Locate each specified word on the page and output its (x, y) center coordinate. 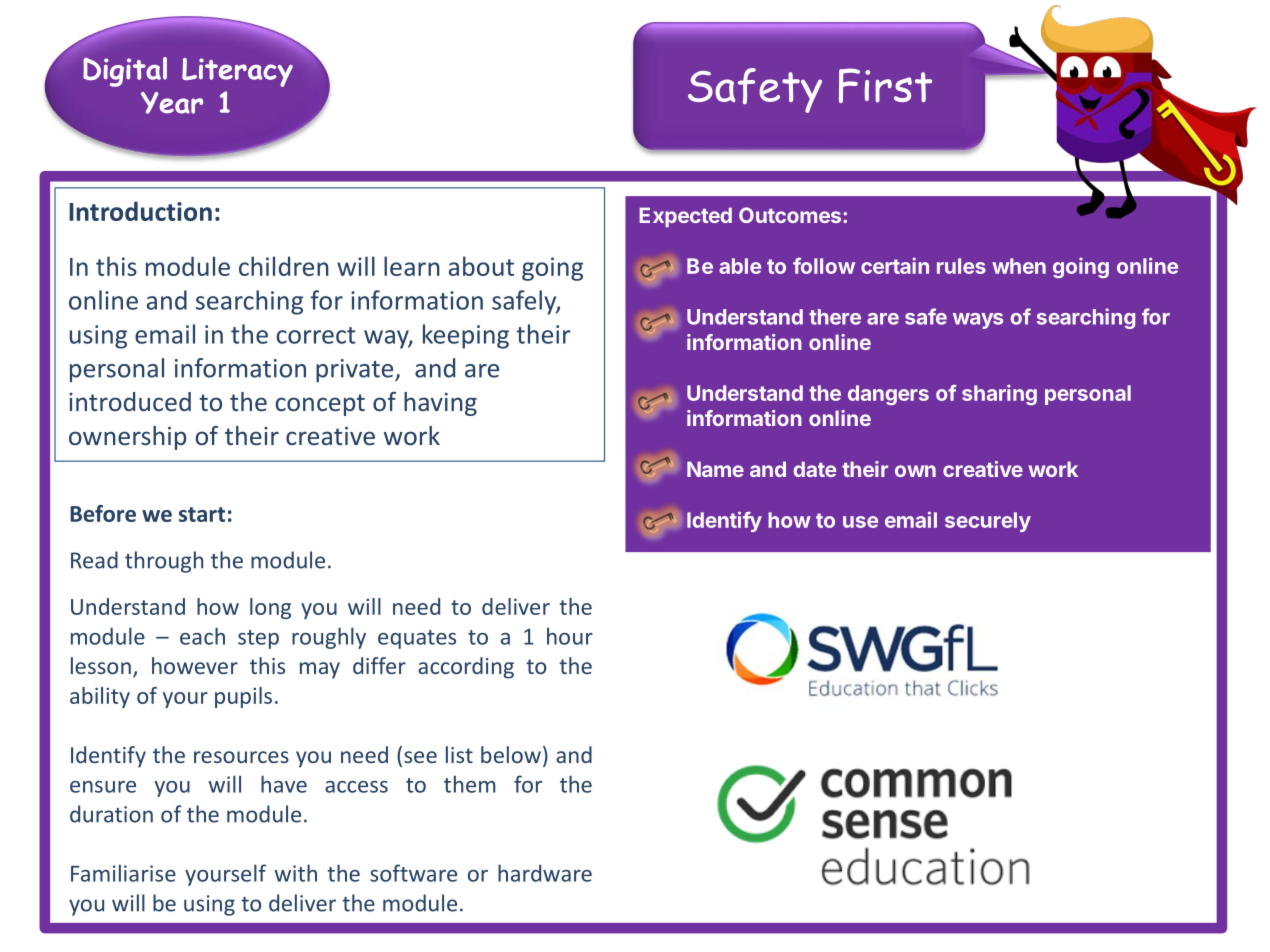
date (814, 469)
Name (715, 469)
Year (172, 103)
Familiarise (123, 873)
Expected (685, 217)
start (202, 514)
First (885, 85)
